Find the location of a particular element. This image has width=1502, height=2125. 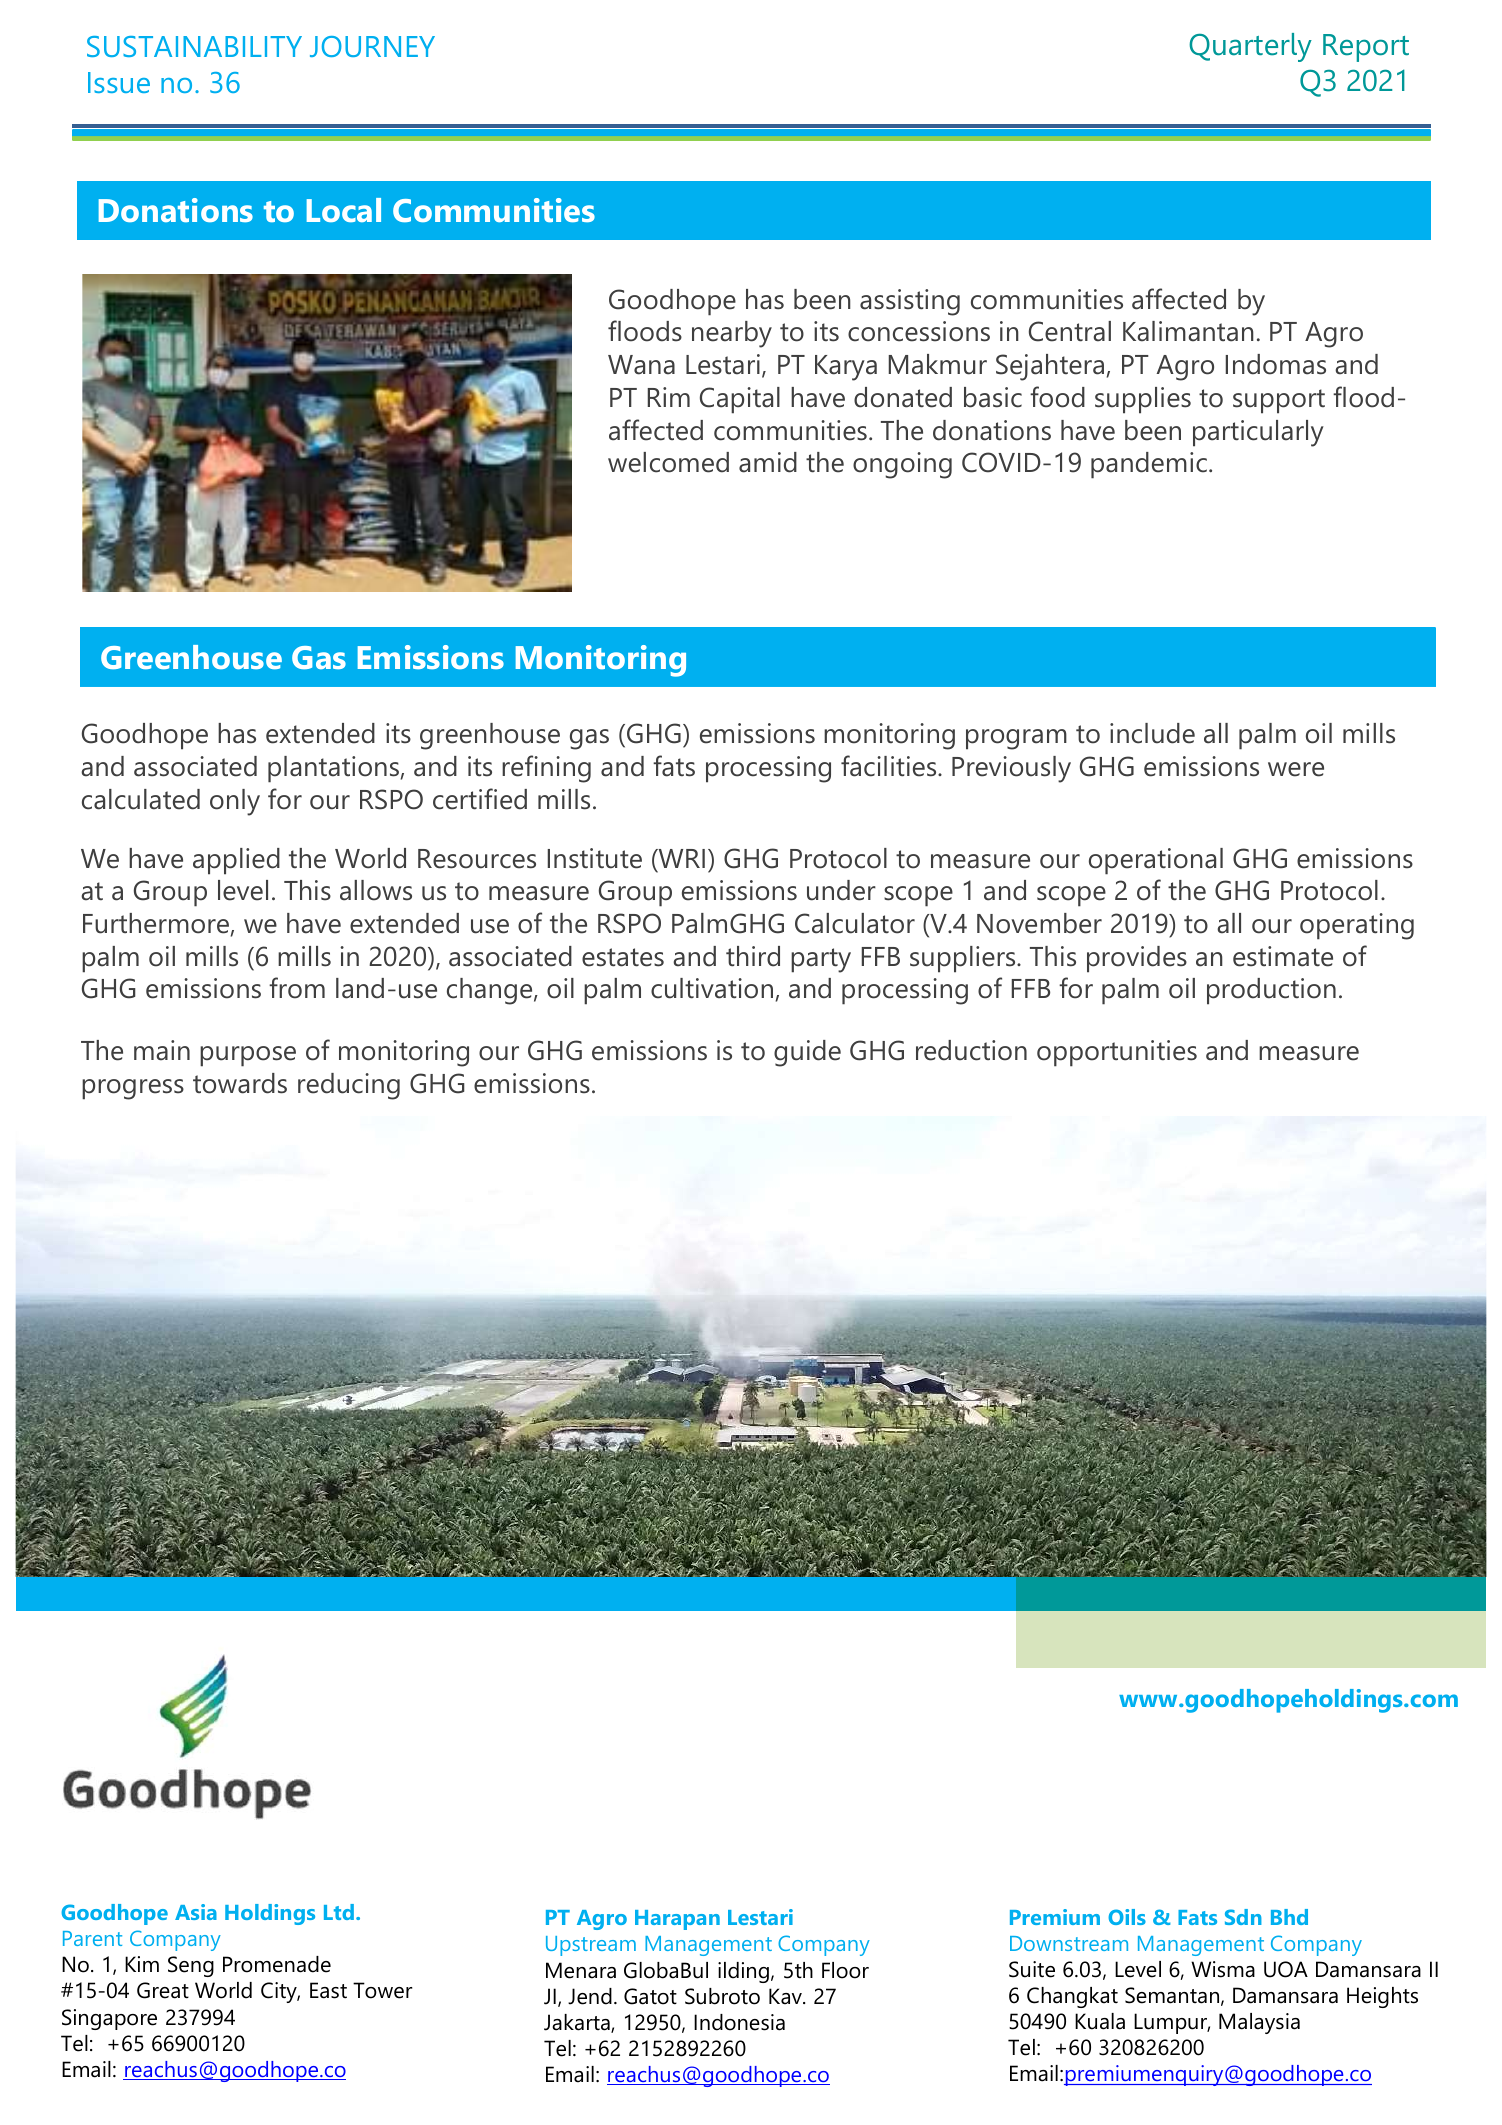

Sdn is located at coordinates (1243, 1917).
